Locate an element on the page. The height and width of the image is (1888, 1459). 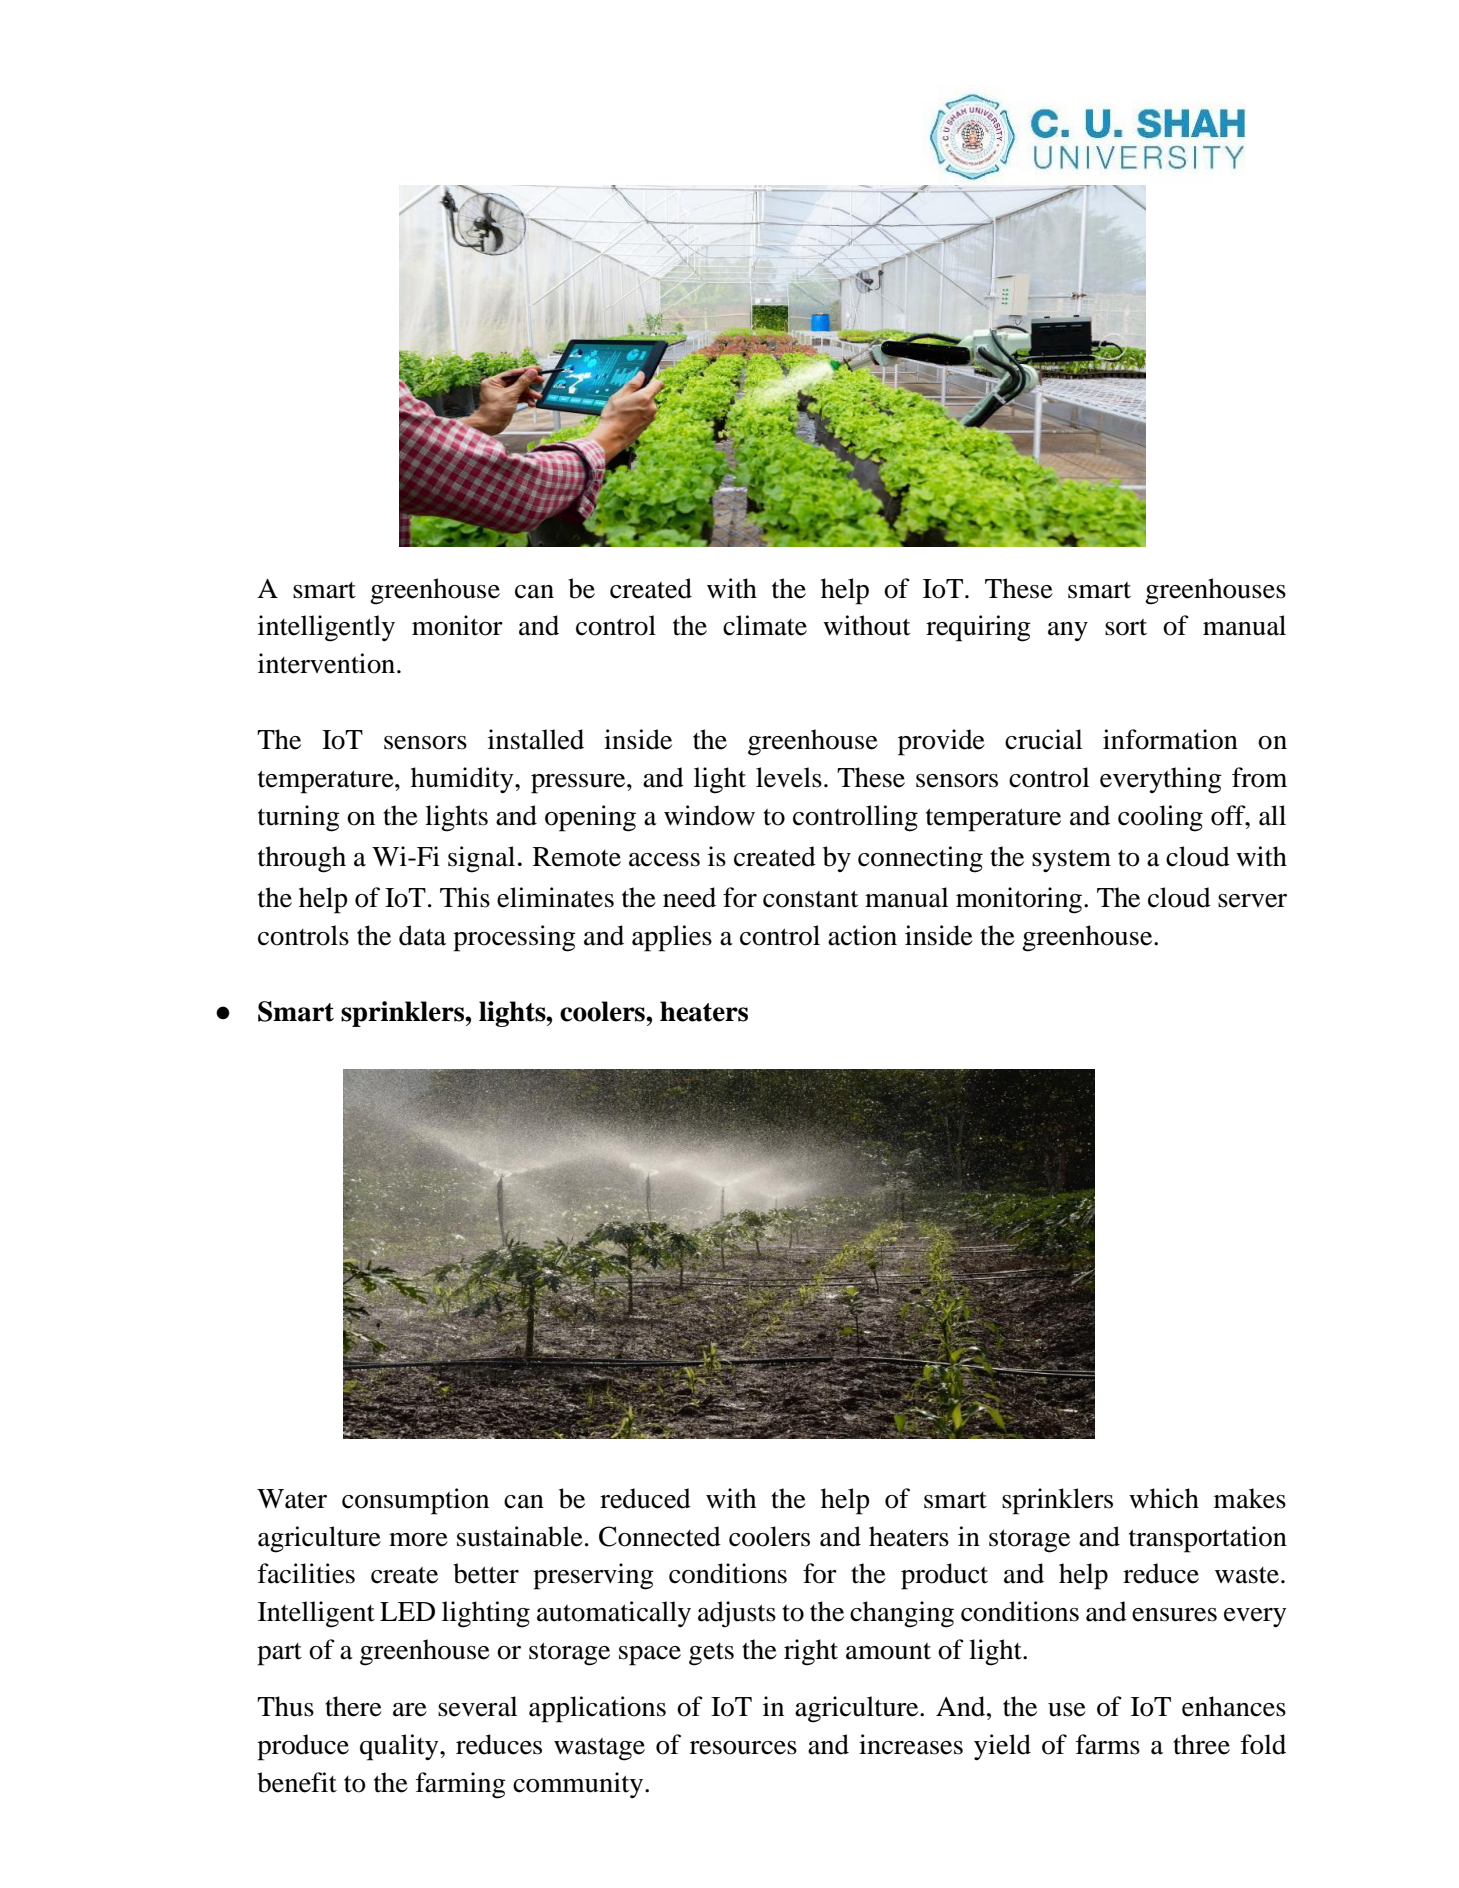
levels is located at coordinates (789, 777).
